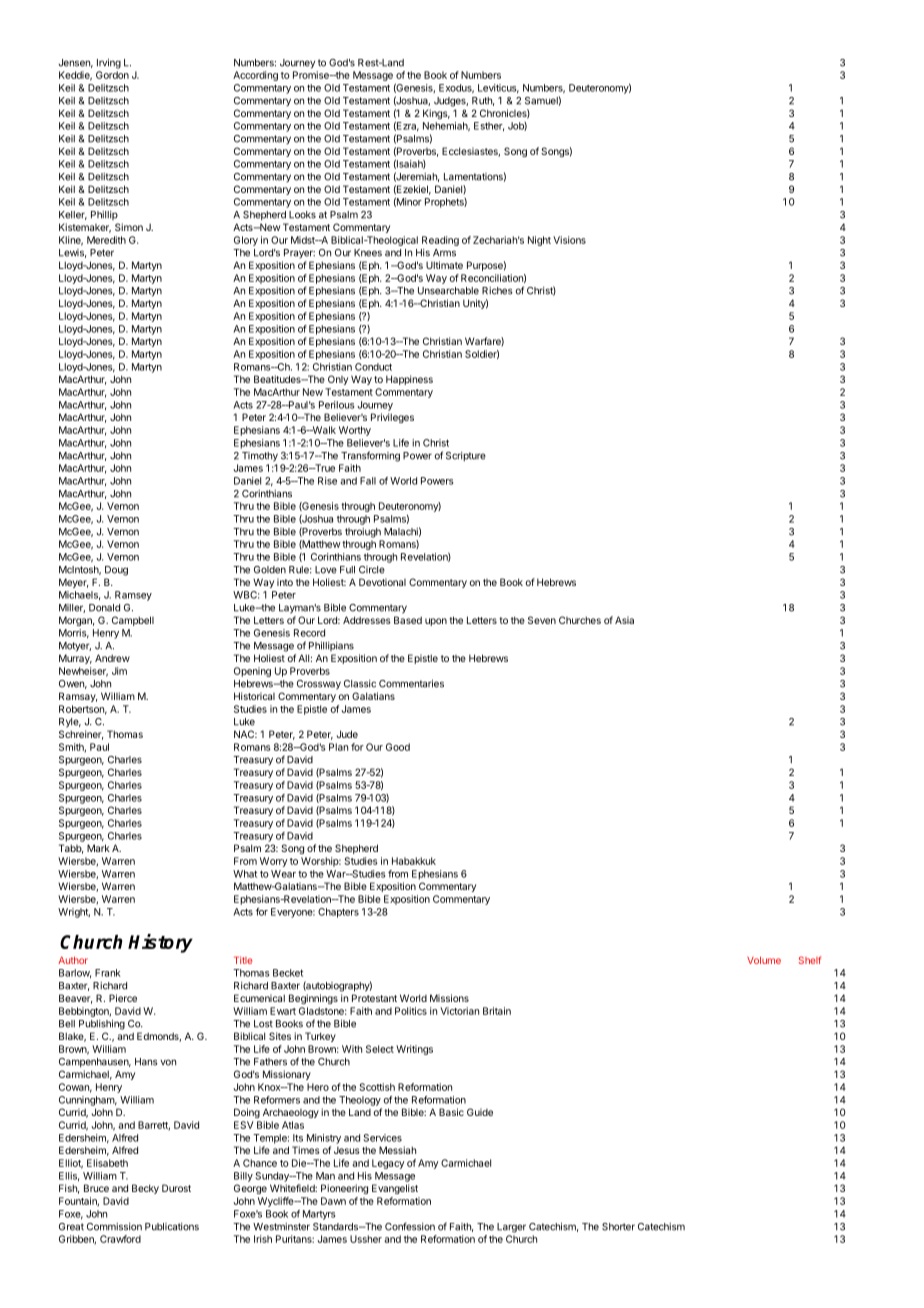 Image resolution: width=924 pixels, height=1308 pixels. Describe the element at coordinates (112, 75) in the image. I see `Gordon` at that location.
